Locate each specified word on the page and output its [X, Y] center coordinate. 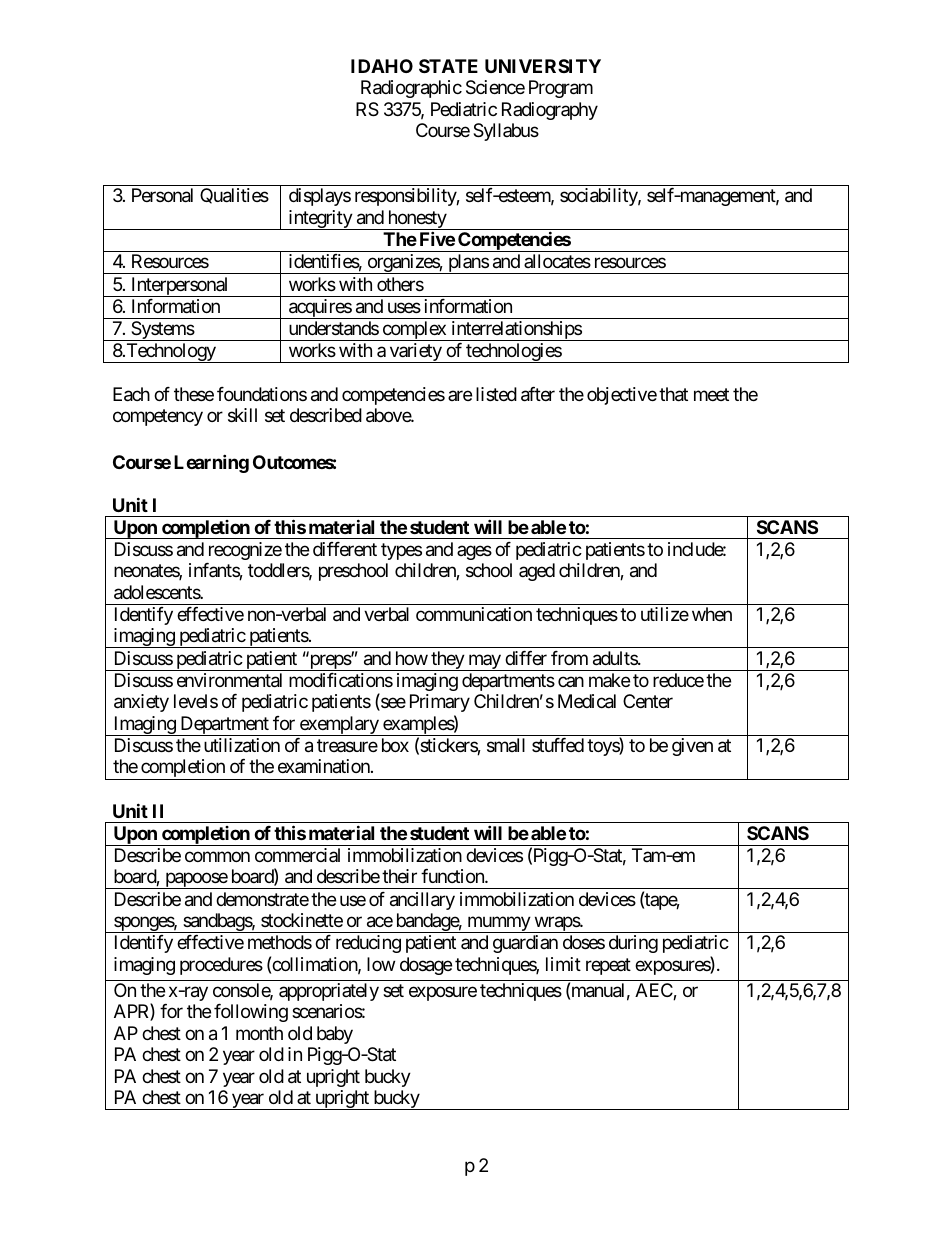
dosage [426, 966]
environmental [229, 680]
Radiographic [411, 89]
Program [561, 89]
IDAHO [382, 66]
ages [474, 552]
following [251, 1013]
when [712, 614]
